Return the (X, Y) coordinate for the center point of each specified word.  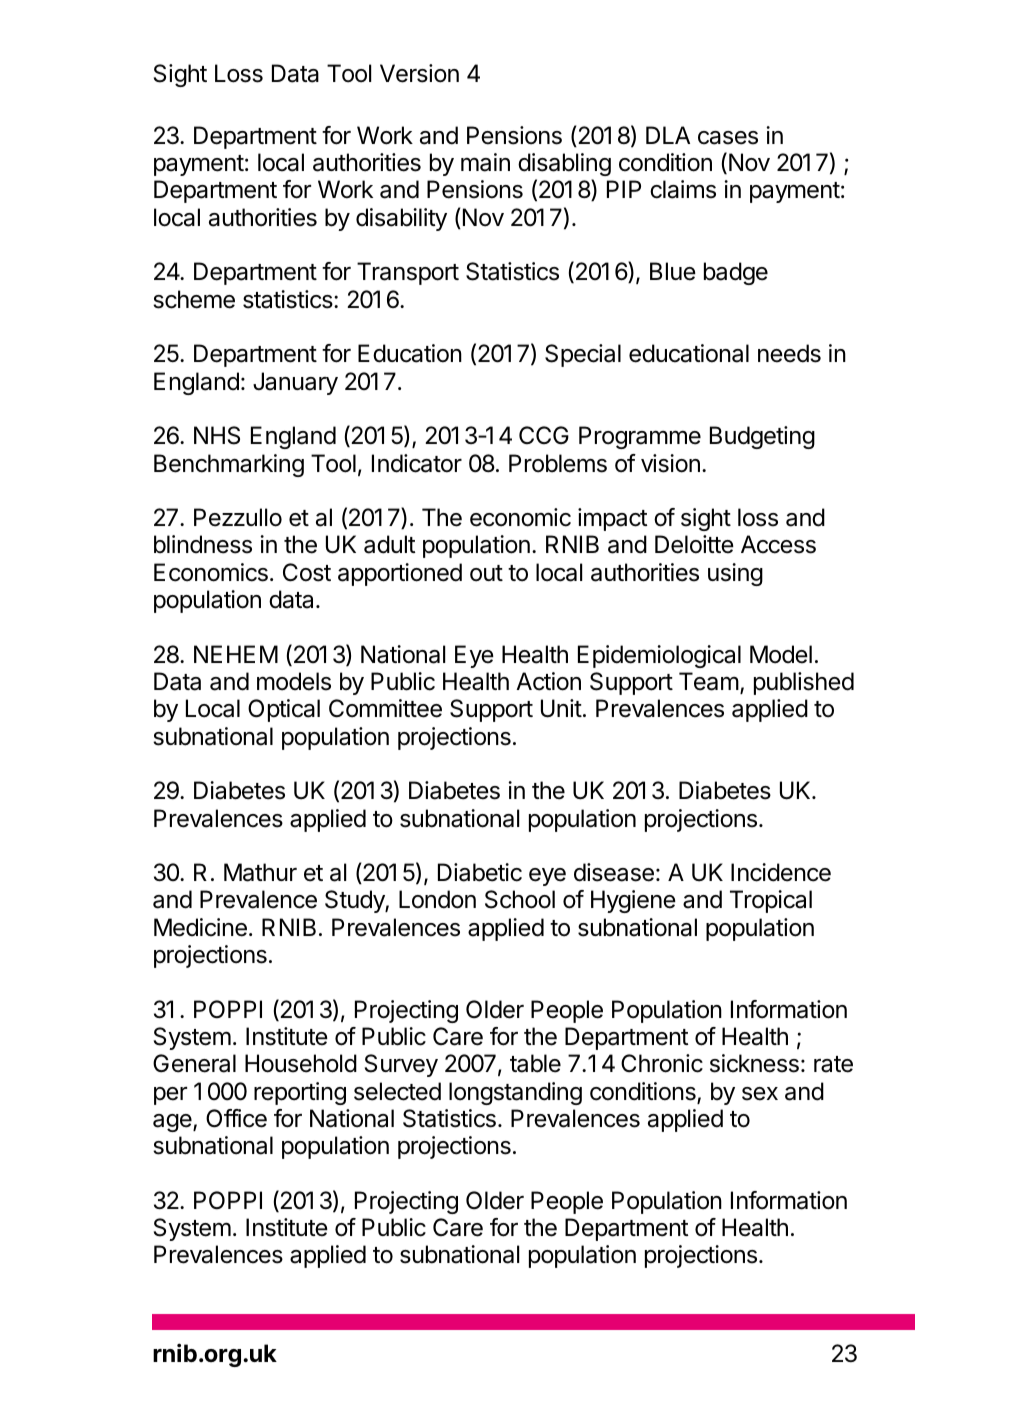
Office (236, 1118)
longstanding (515, 1093)
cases (728, 138)
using (735, 574)
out (486, 573)
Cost (307, 572)
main (485, 162)
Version (419, 73)
